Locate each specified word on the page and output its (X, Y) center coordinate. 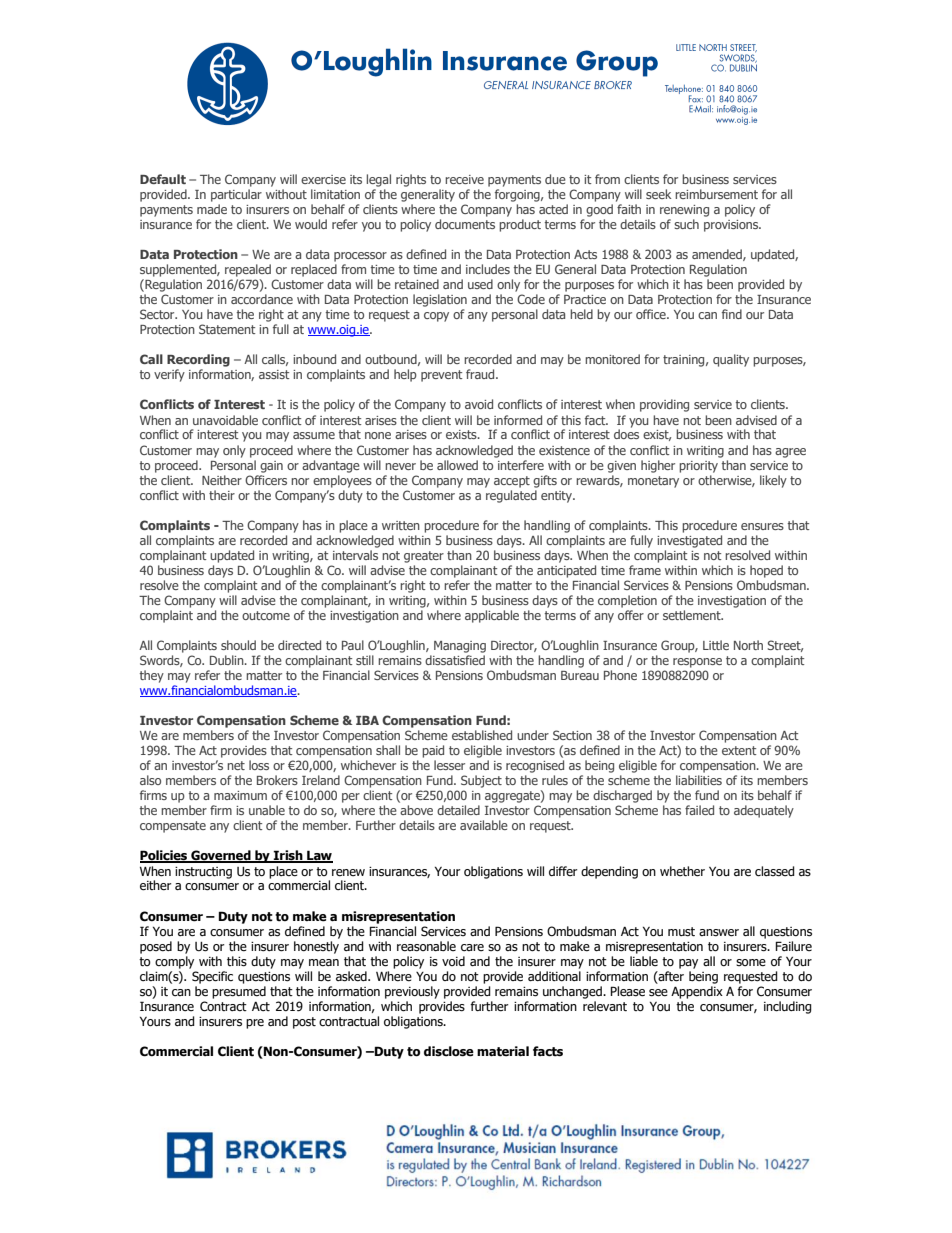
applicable (492, 616)
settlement (693, 615)
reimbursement (716, 194)
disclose (449, 1051)
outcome (266, 615)
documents (465, 224)
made (212, 209)
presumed (239, 992)
